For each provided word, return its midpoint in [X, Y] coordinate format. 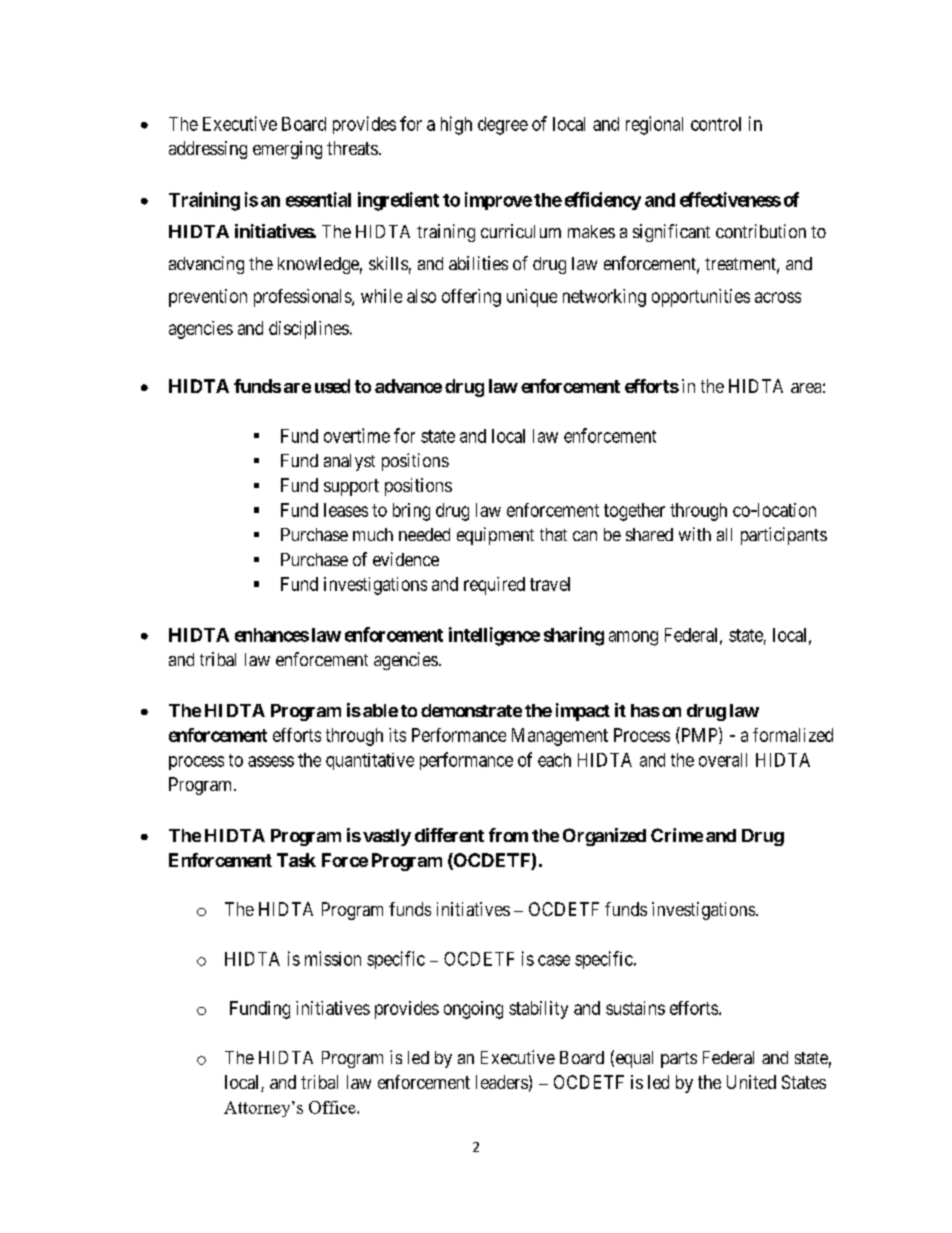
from [508, 835]
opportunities [701, 298]
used [332, 386]
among [633, 638]
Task [296, 860]
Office [333, 1107]
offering [471, 298]
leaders [502, 1082]
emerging [287, 150]
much [373, 534]
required [494, 586]
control [716, 124]
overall [723, 760]
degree [503, 126]
